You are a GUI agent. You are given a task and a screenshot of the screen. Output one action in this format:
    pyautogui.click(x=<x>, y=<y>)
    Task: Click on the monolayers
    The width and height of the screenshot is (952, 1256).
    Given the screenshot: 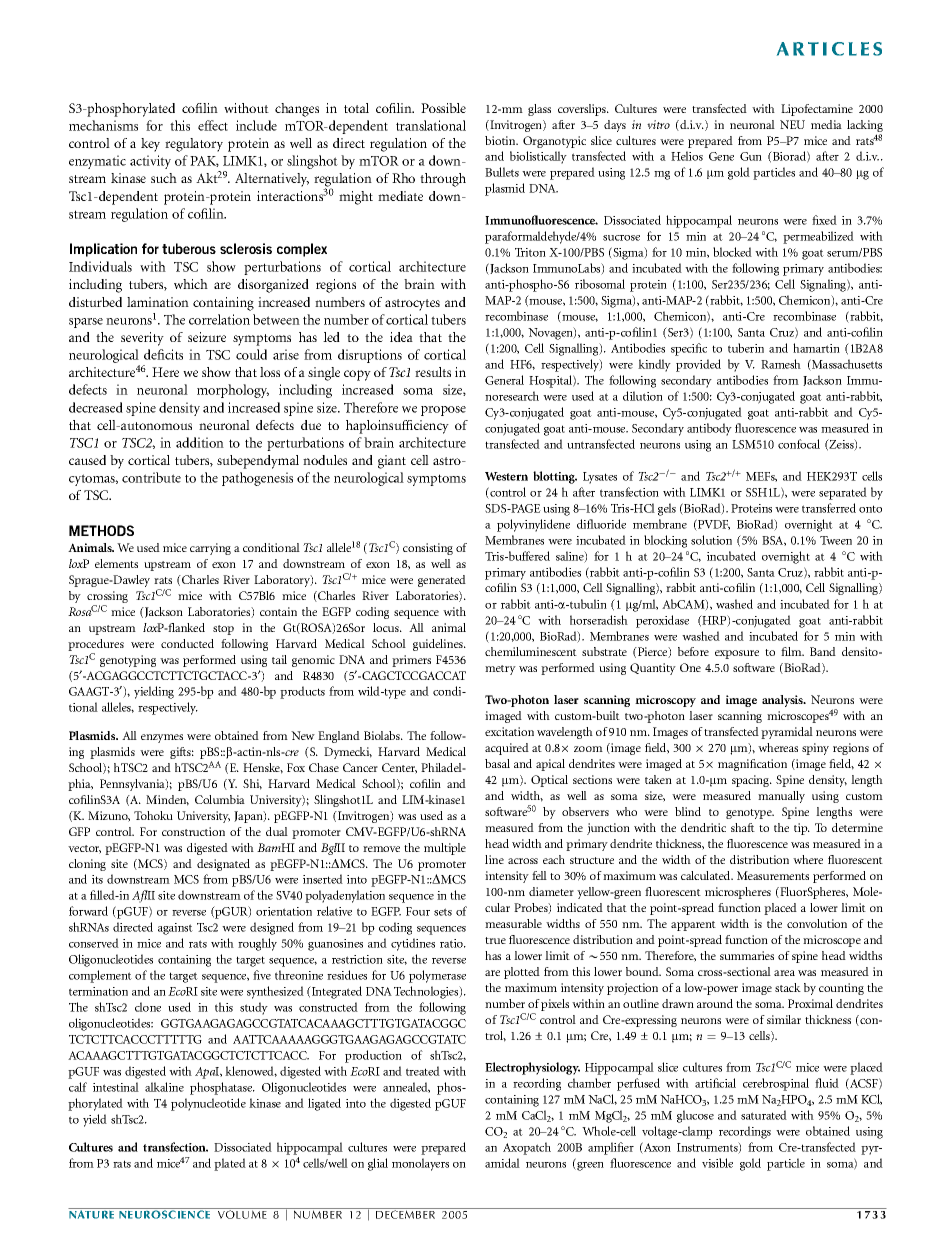 What is the action you would take?
    pyautogui.click(x=420, y=1164)
